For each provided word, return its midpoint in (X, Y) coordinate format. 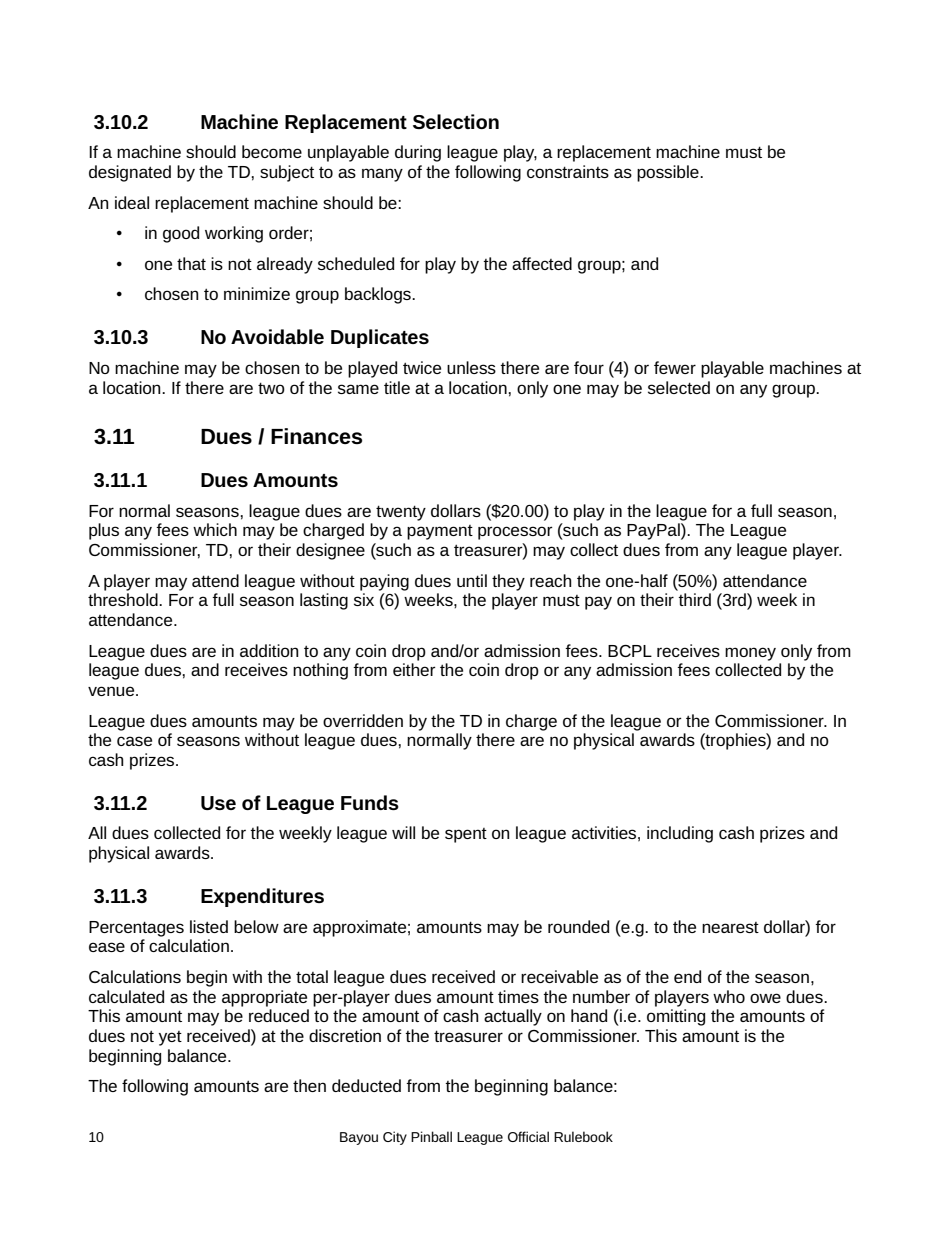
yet (170, 1038)
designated (130, 173)
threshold (124, 599)
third (694, 599)
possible (669, 173)
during (418, 153)
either (414, 669)
